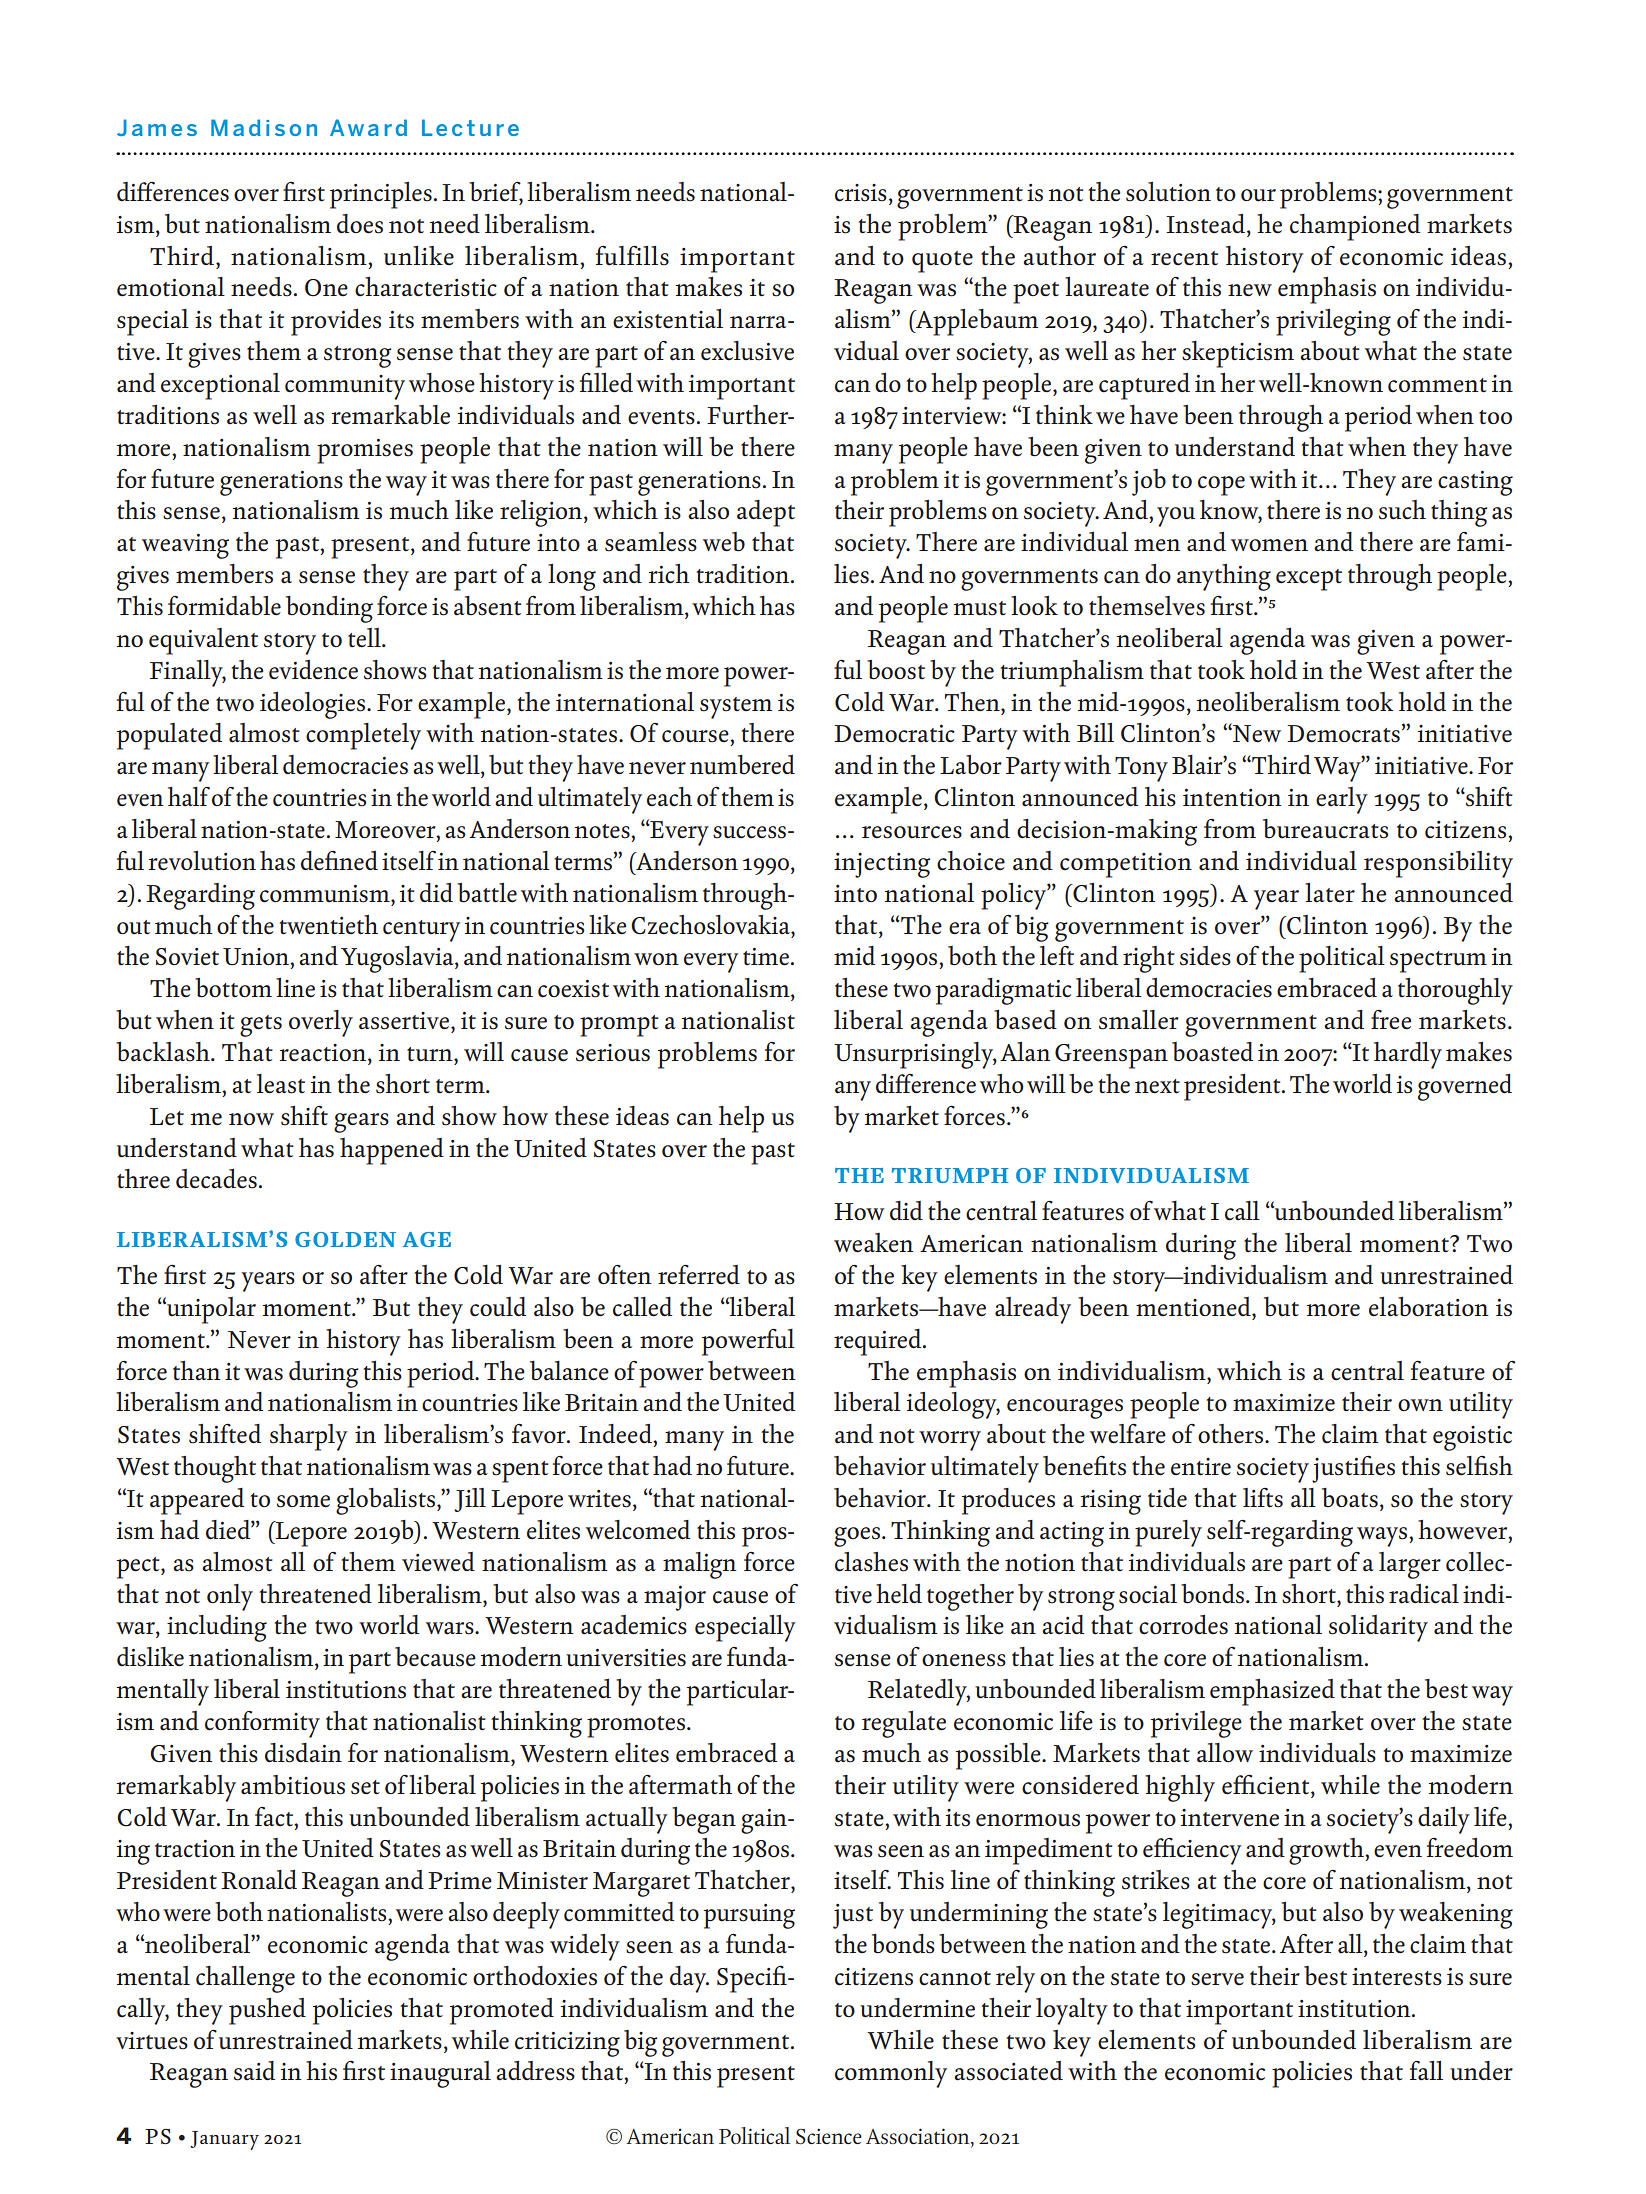 This document has width=1646, height=2194. What do you see at coordinates (360, 224) in the document?
I see `does` at bounding box center [360, 224].
